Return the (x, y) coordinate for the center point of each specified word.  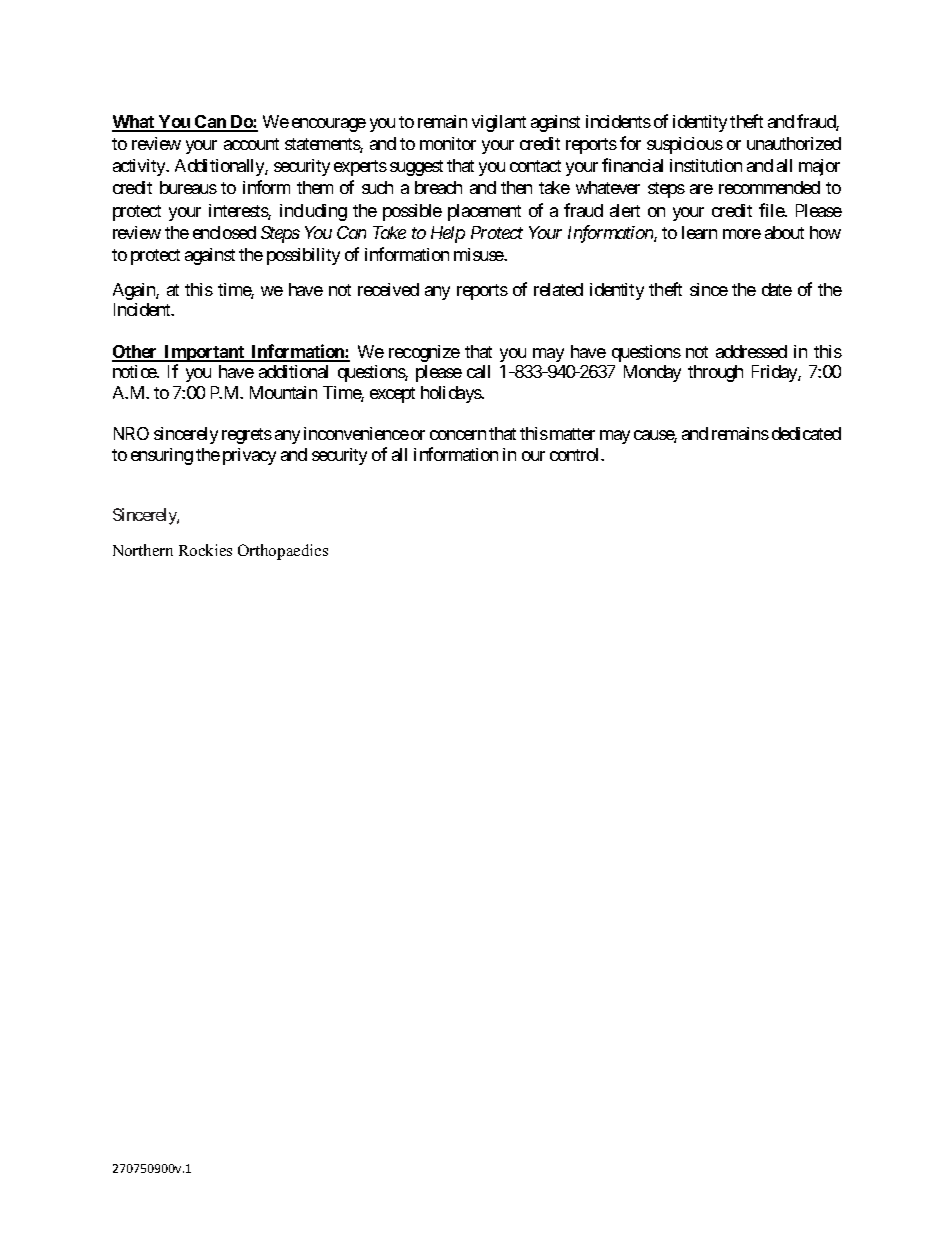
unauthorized (794, 143)
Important (205, 353)
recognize (424, 353)
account (251, 144)
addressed (751, 351)
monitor (448, 143)
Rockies (205, 550)
